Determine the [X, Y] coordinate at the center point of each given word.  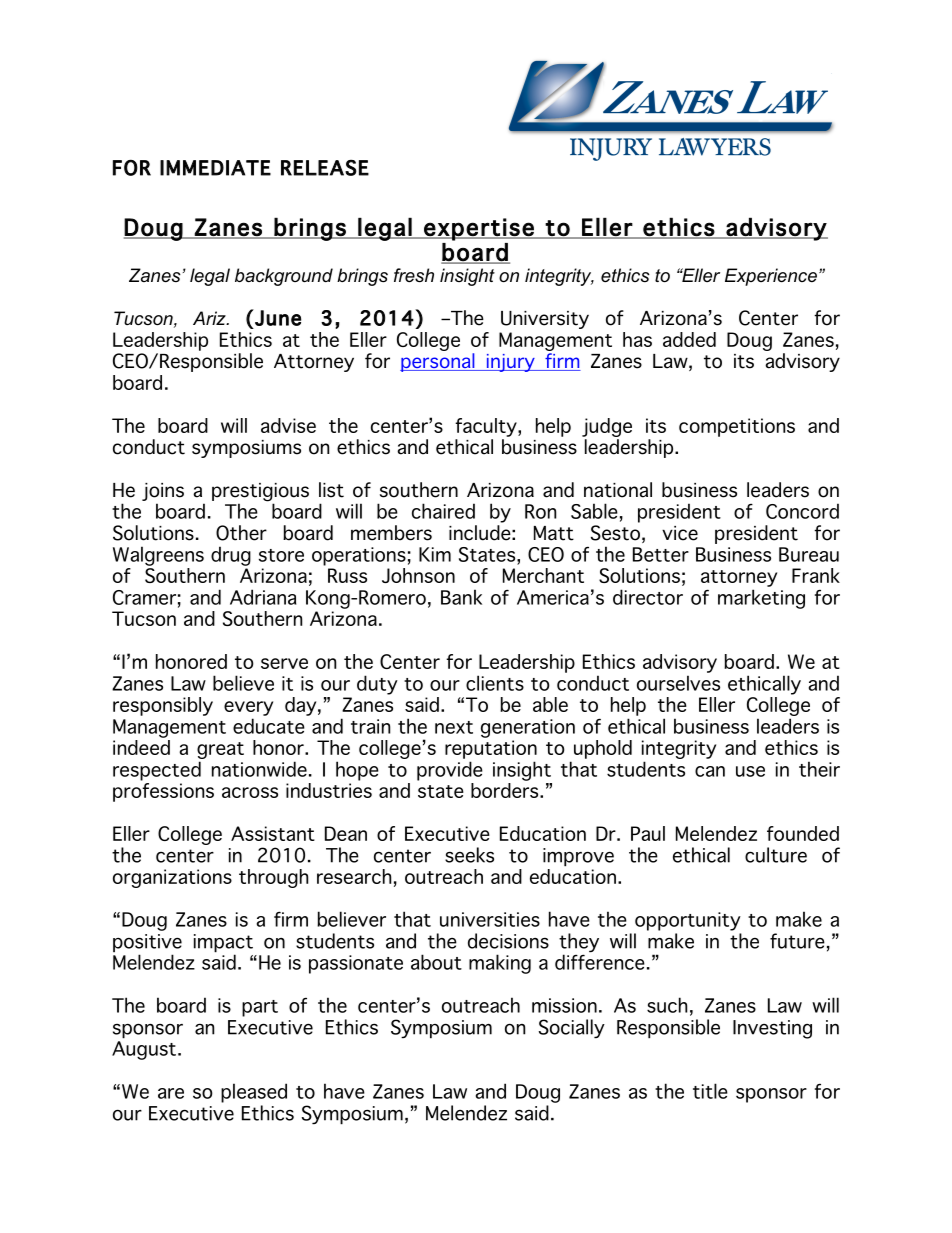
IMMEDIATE [215, 168]
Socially [572, 1029]
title [710, 1091]
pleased [254, 1093]
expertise [479, 229]
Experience [771, 277]
